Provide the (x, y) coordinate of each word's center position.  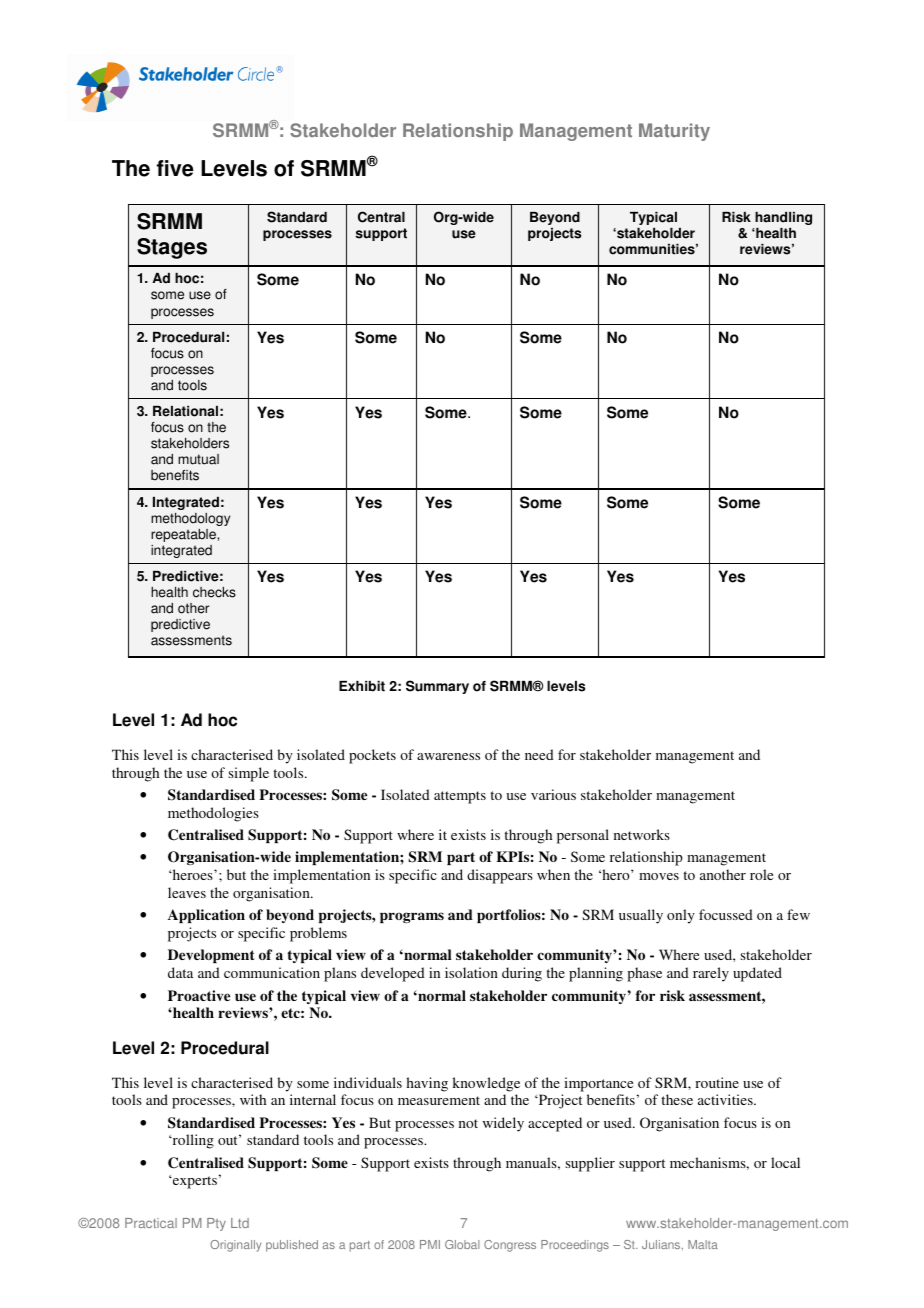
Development (211, 956)
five (175, 168)
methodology (190, 519)
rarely (711, 974)
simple (249, 774)
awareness (448, 756)
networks (642, 834)
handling (783, 218)
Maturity (674, 132)
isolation (471, 972)
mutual (198, 459)
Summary (437, 687)
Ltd (240, 1223)
